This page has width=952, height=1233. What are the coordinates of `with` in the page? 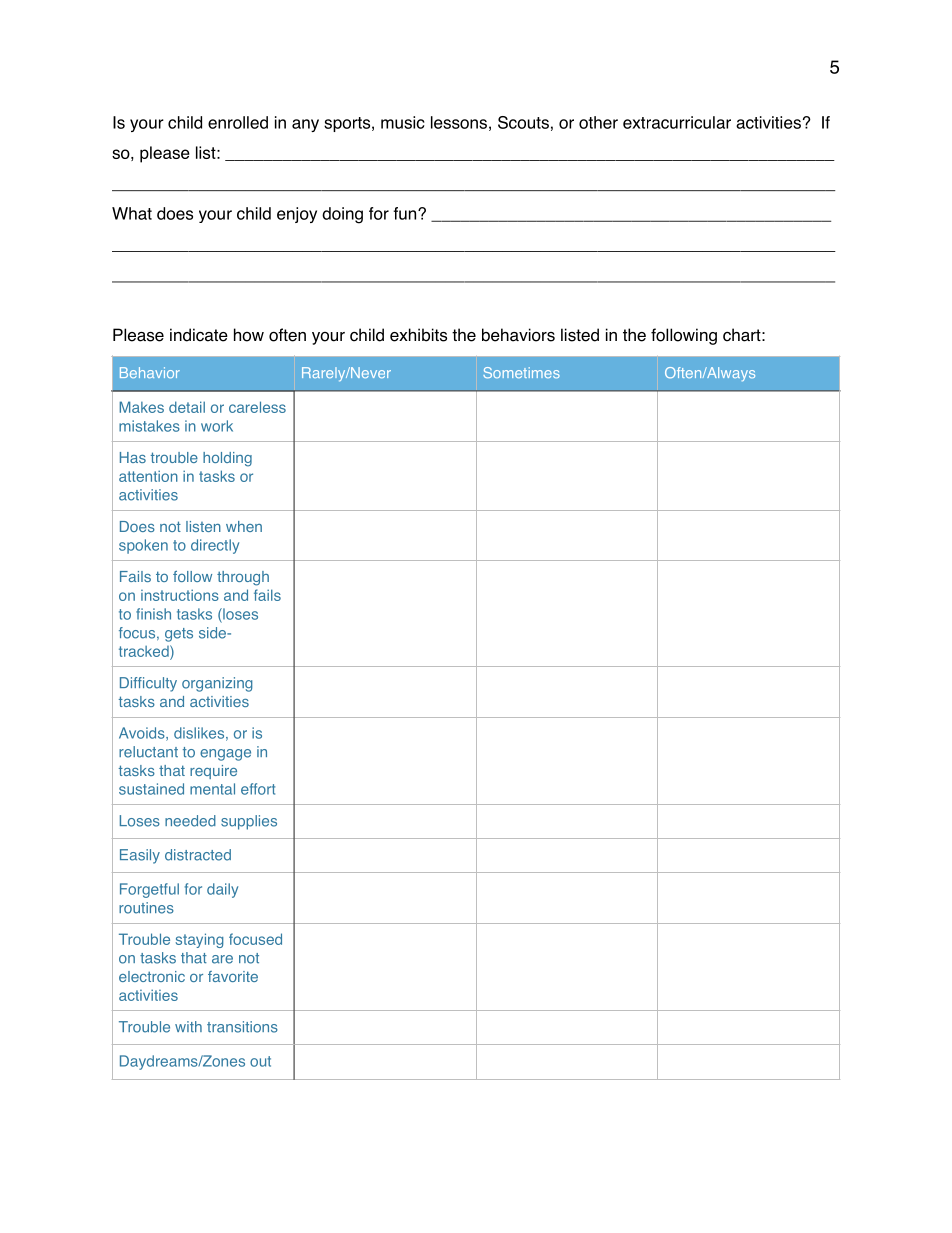 It's located at (188, 1026).
